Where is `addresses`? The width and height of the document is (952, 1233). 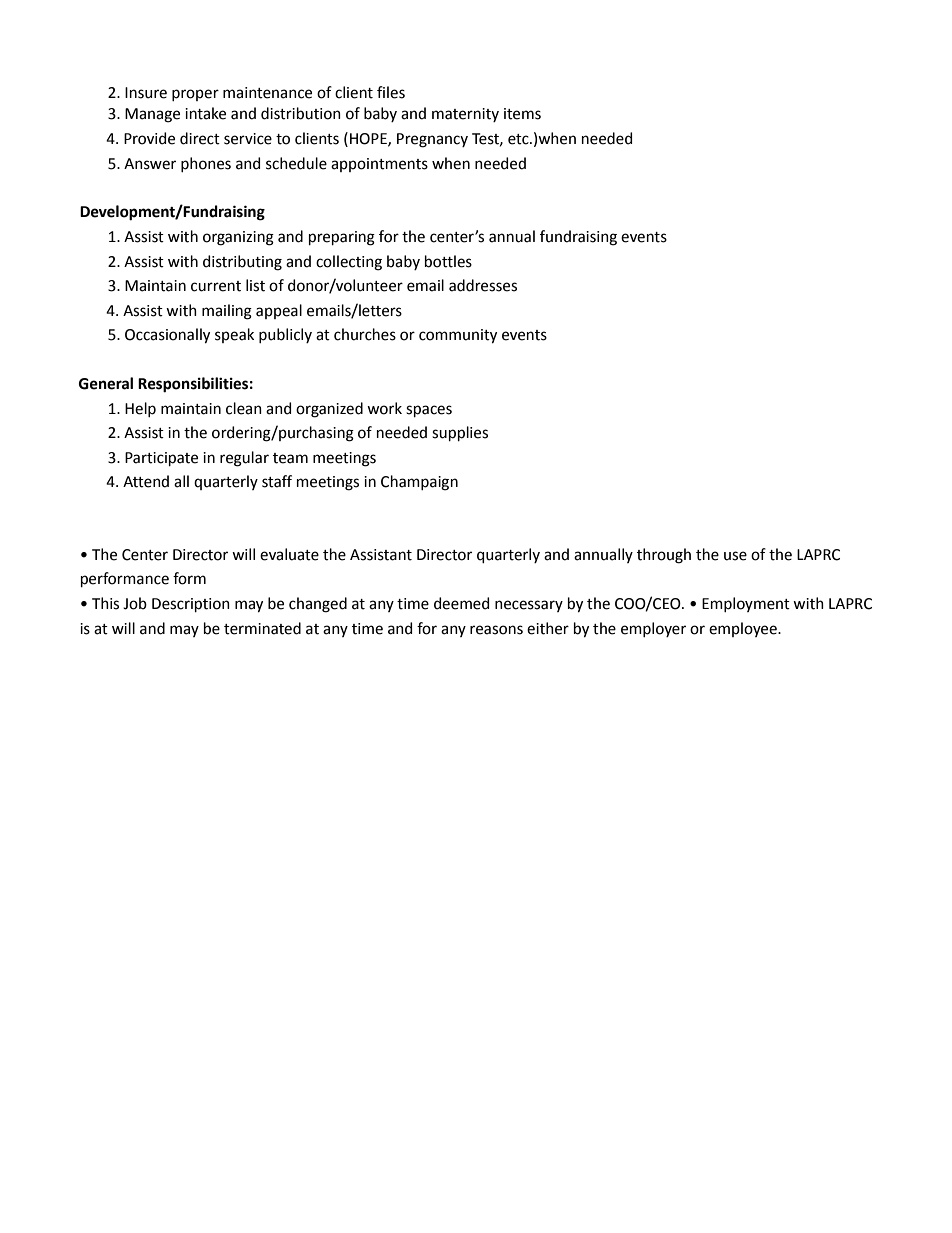
addresses is located at coordinates (483, 285).
